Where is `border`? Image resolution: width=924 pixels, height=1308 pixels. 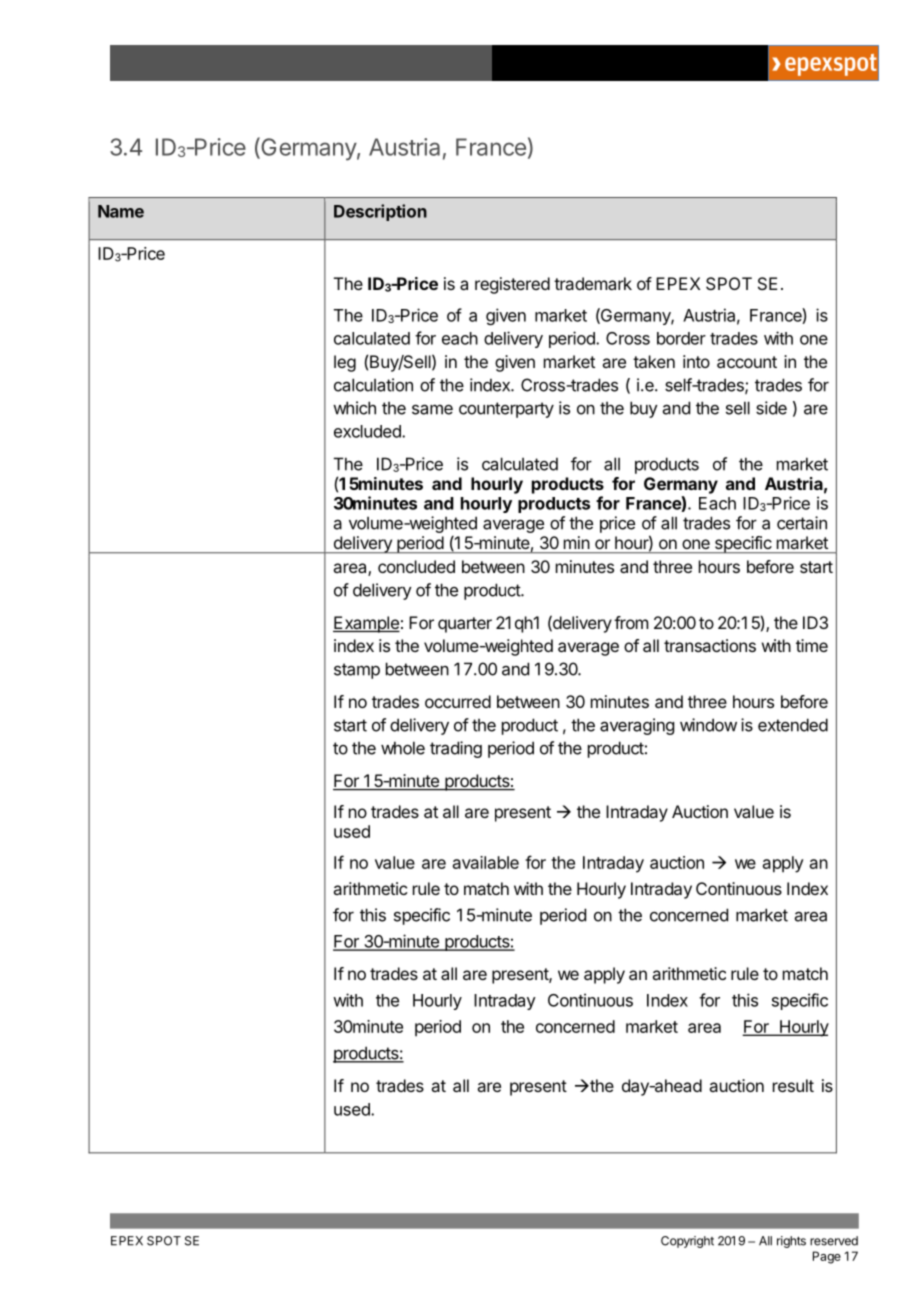
border is located at coordinates (681, 338).
